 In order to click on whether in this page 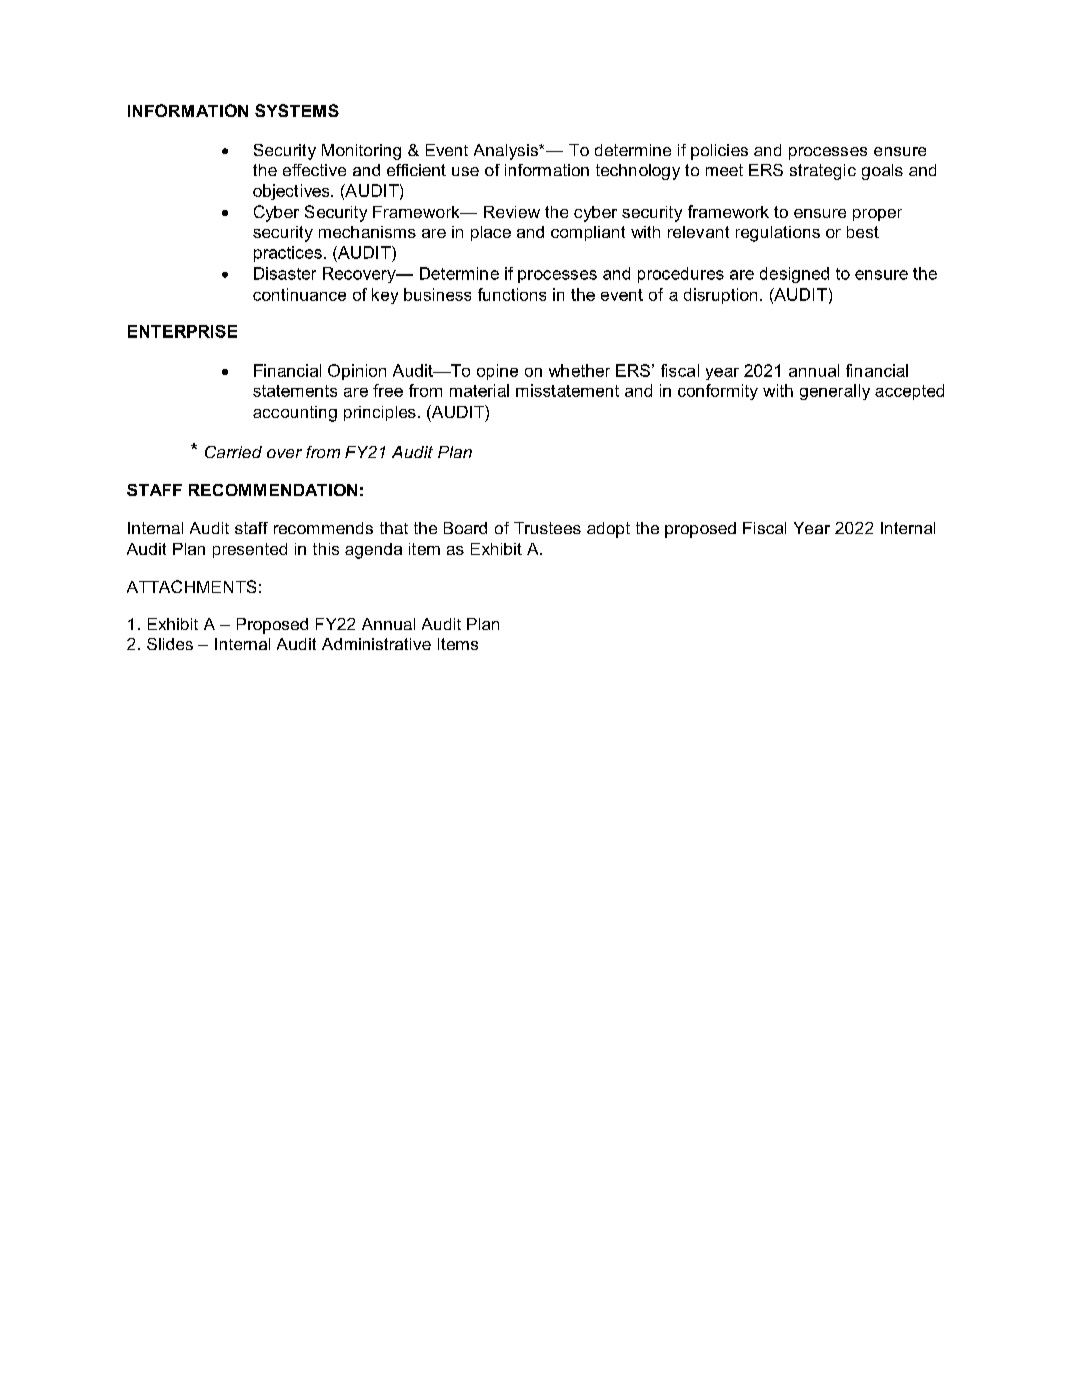, I will do `click(579, 370)`.
